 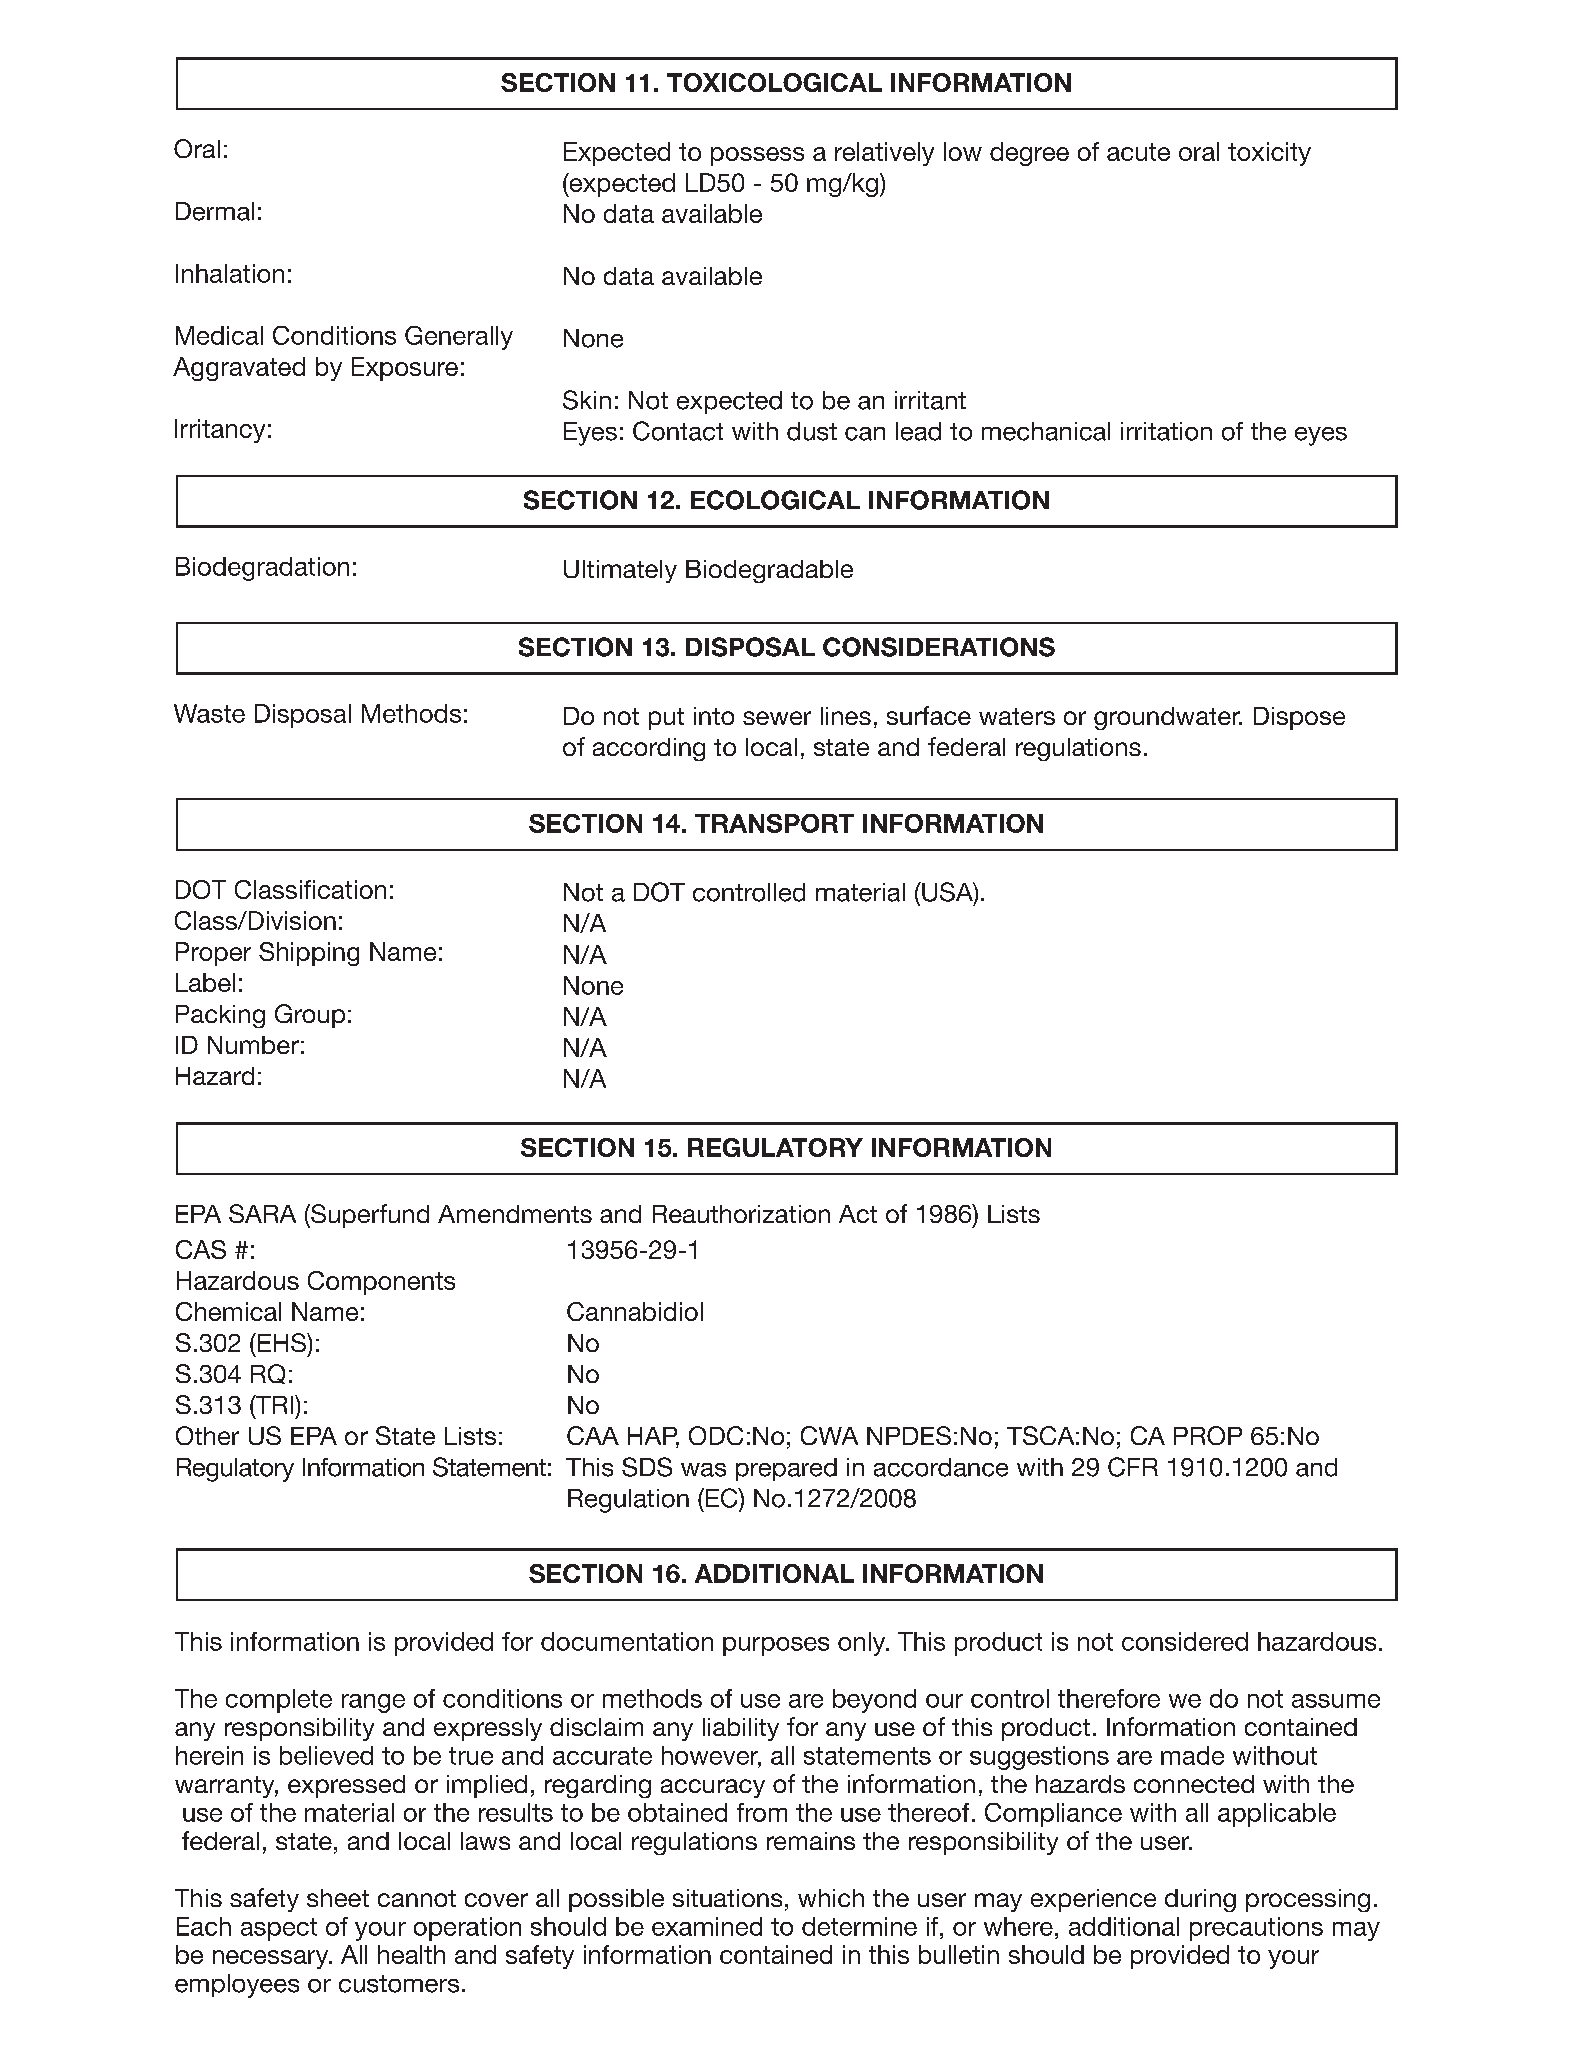 What do you see at coordinates (215, 211) in the screenshot?
I see `Dermal` at bounding box center [215, 211].
